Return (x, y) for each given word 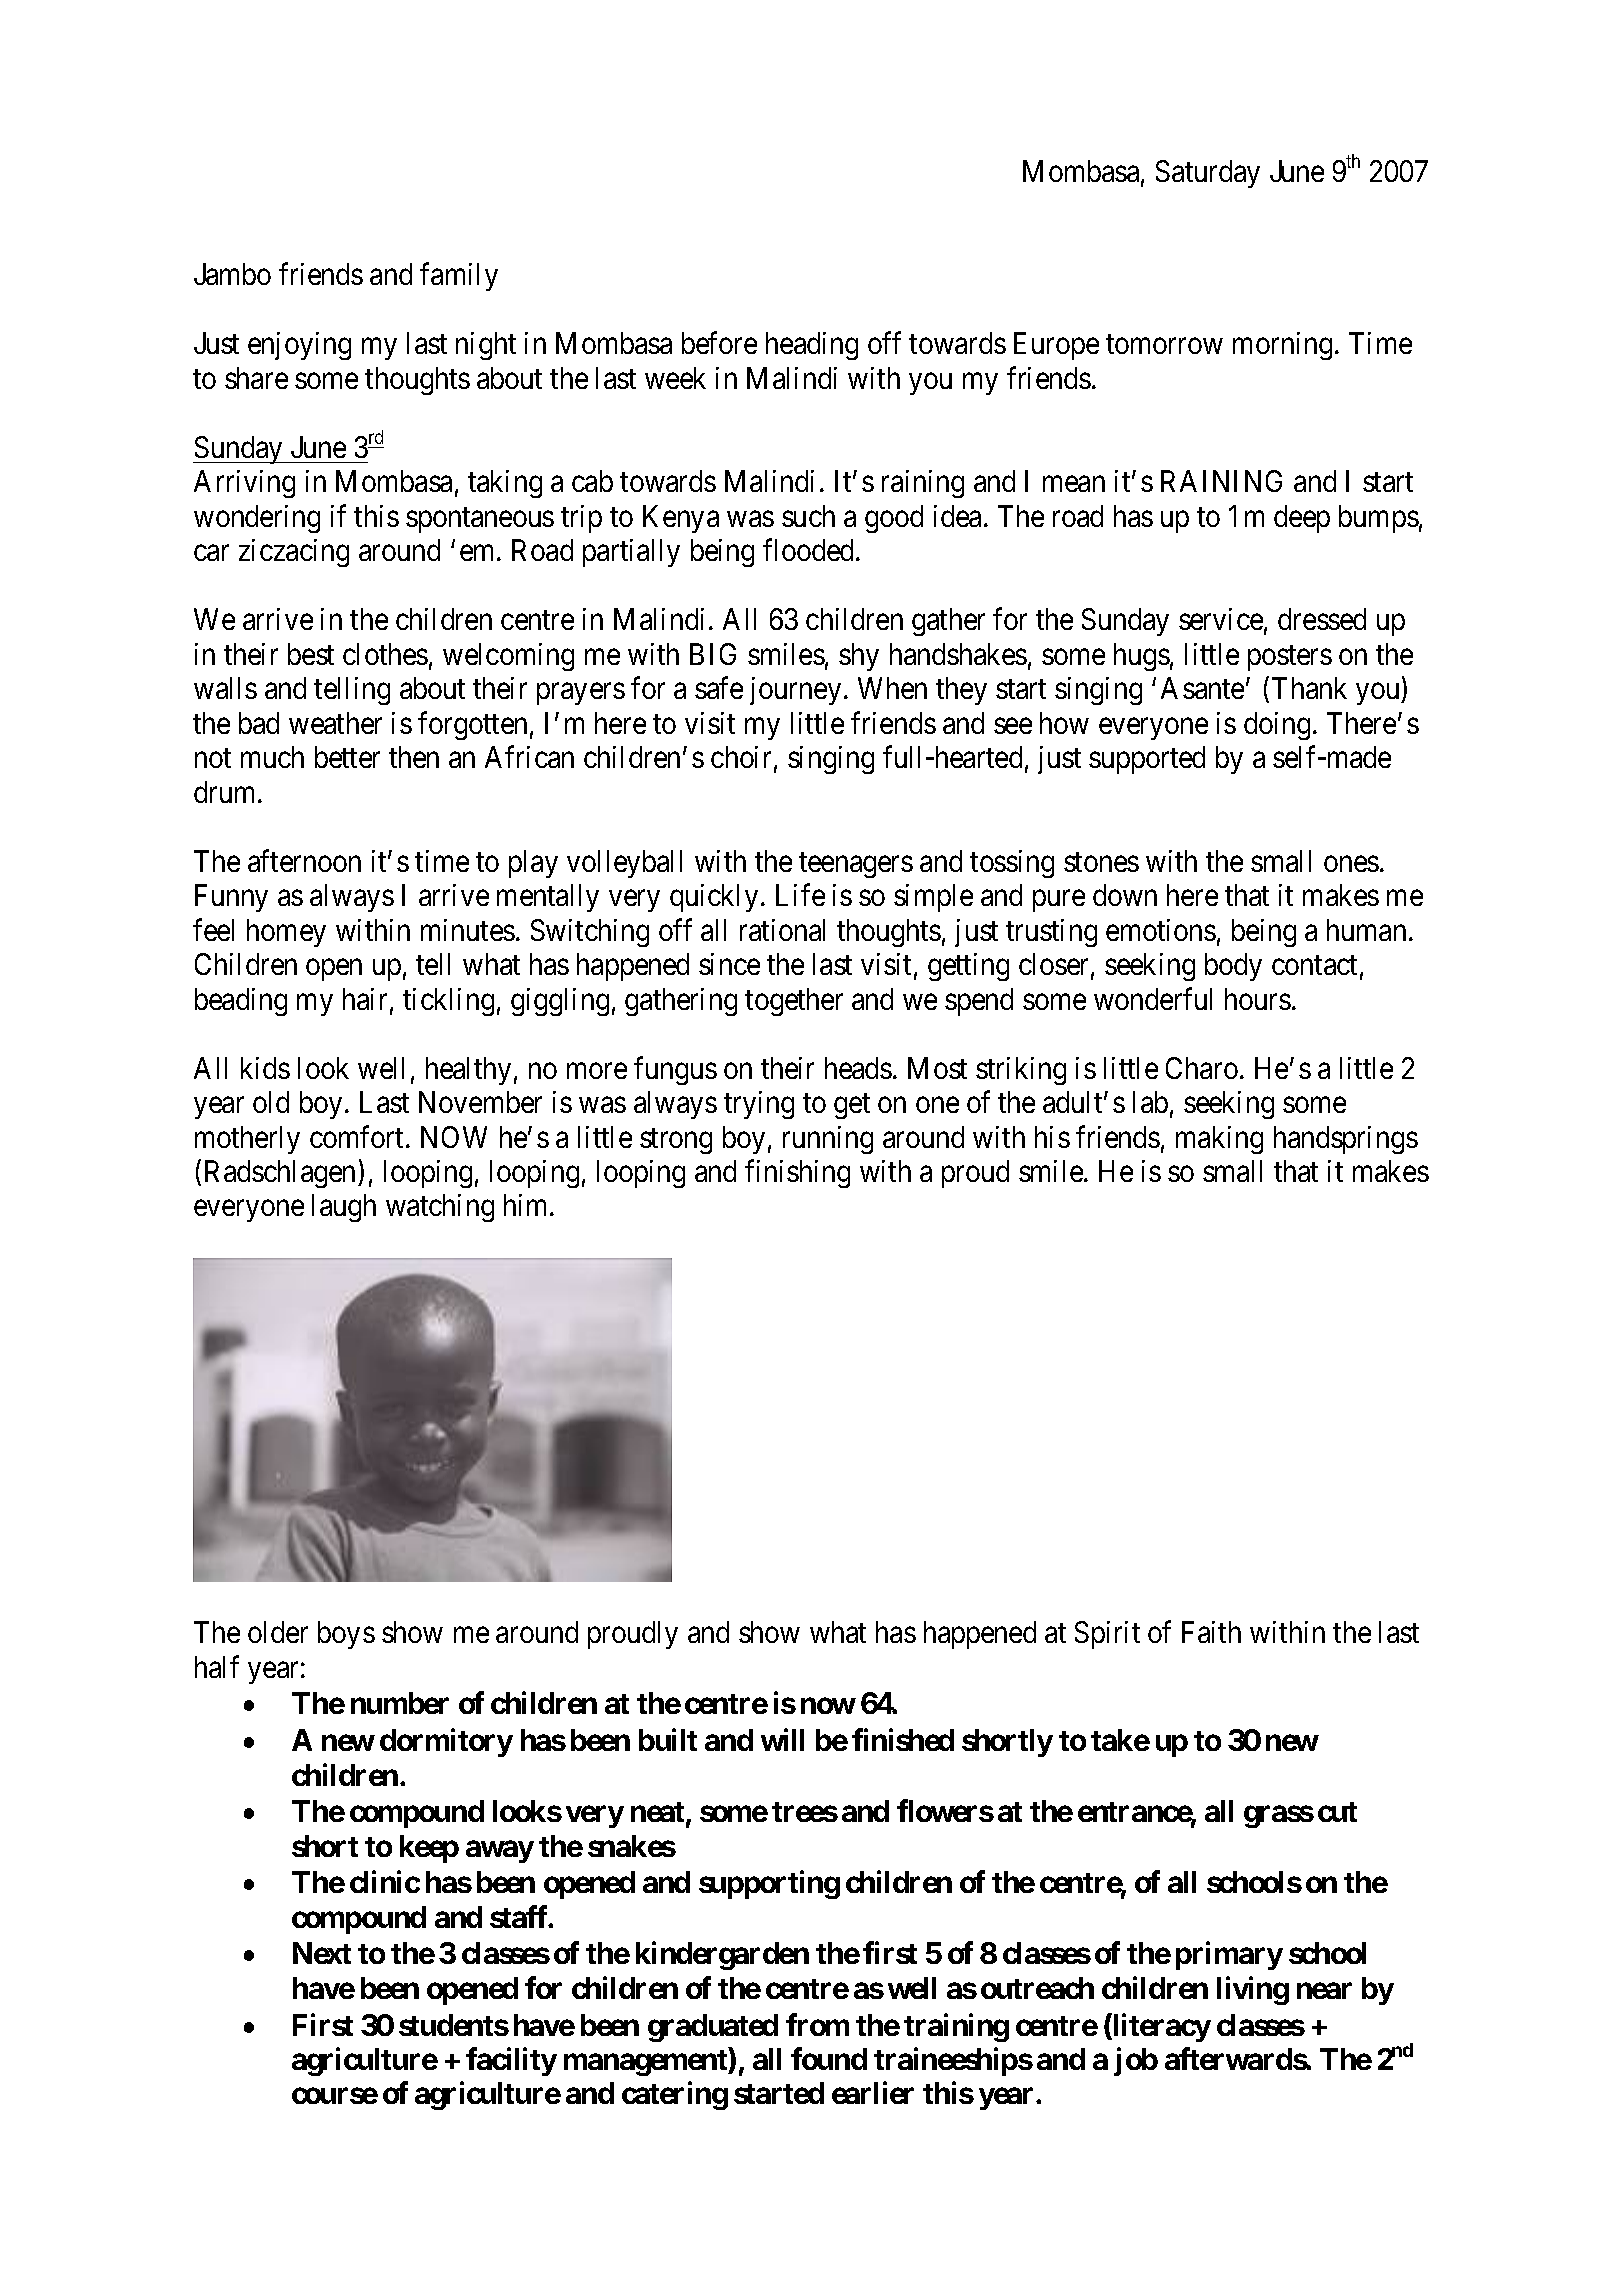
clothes (385, 654)
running (828, 1140)
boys (346, 1635)
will (782, 1739)
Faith (1211, 1632)
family (459, 277)
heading (812, 346)
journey (795, 691)
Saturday (1208, 174)
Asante (1202, 688)
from (817, 2024)
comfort (358, 1136)
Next (322, 1953)
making (1219, 1140)
